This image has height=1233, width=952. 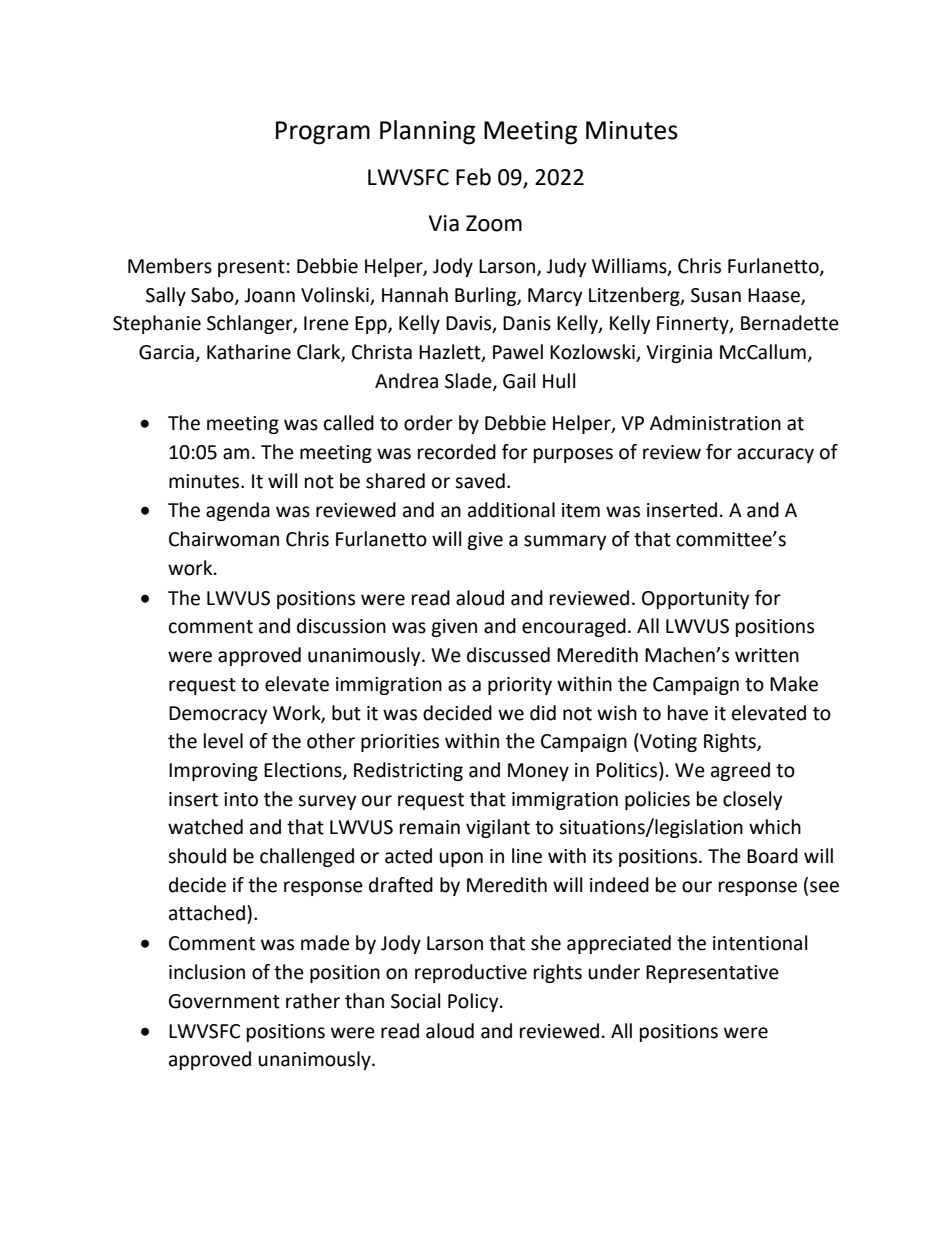 What do you see at coordinates (696, 600) in the image?
I see `Opportunity` at bounding box center [696, 600].
